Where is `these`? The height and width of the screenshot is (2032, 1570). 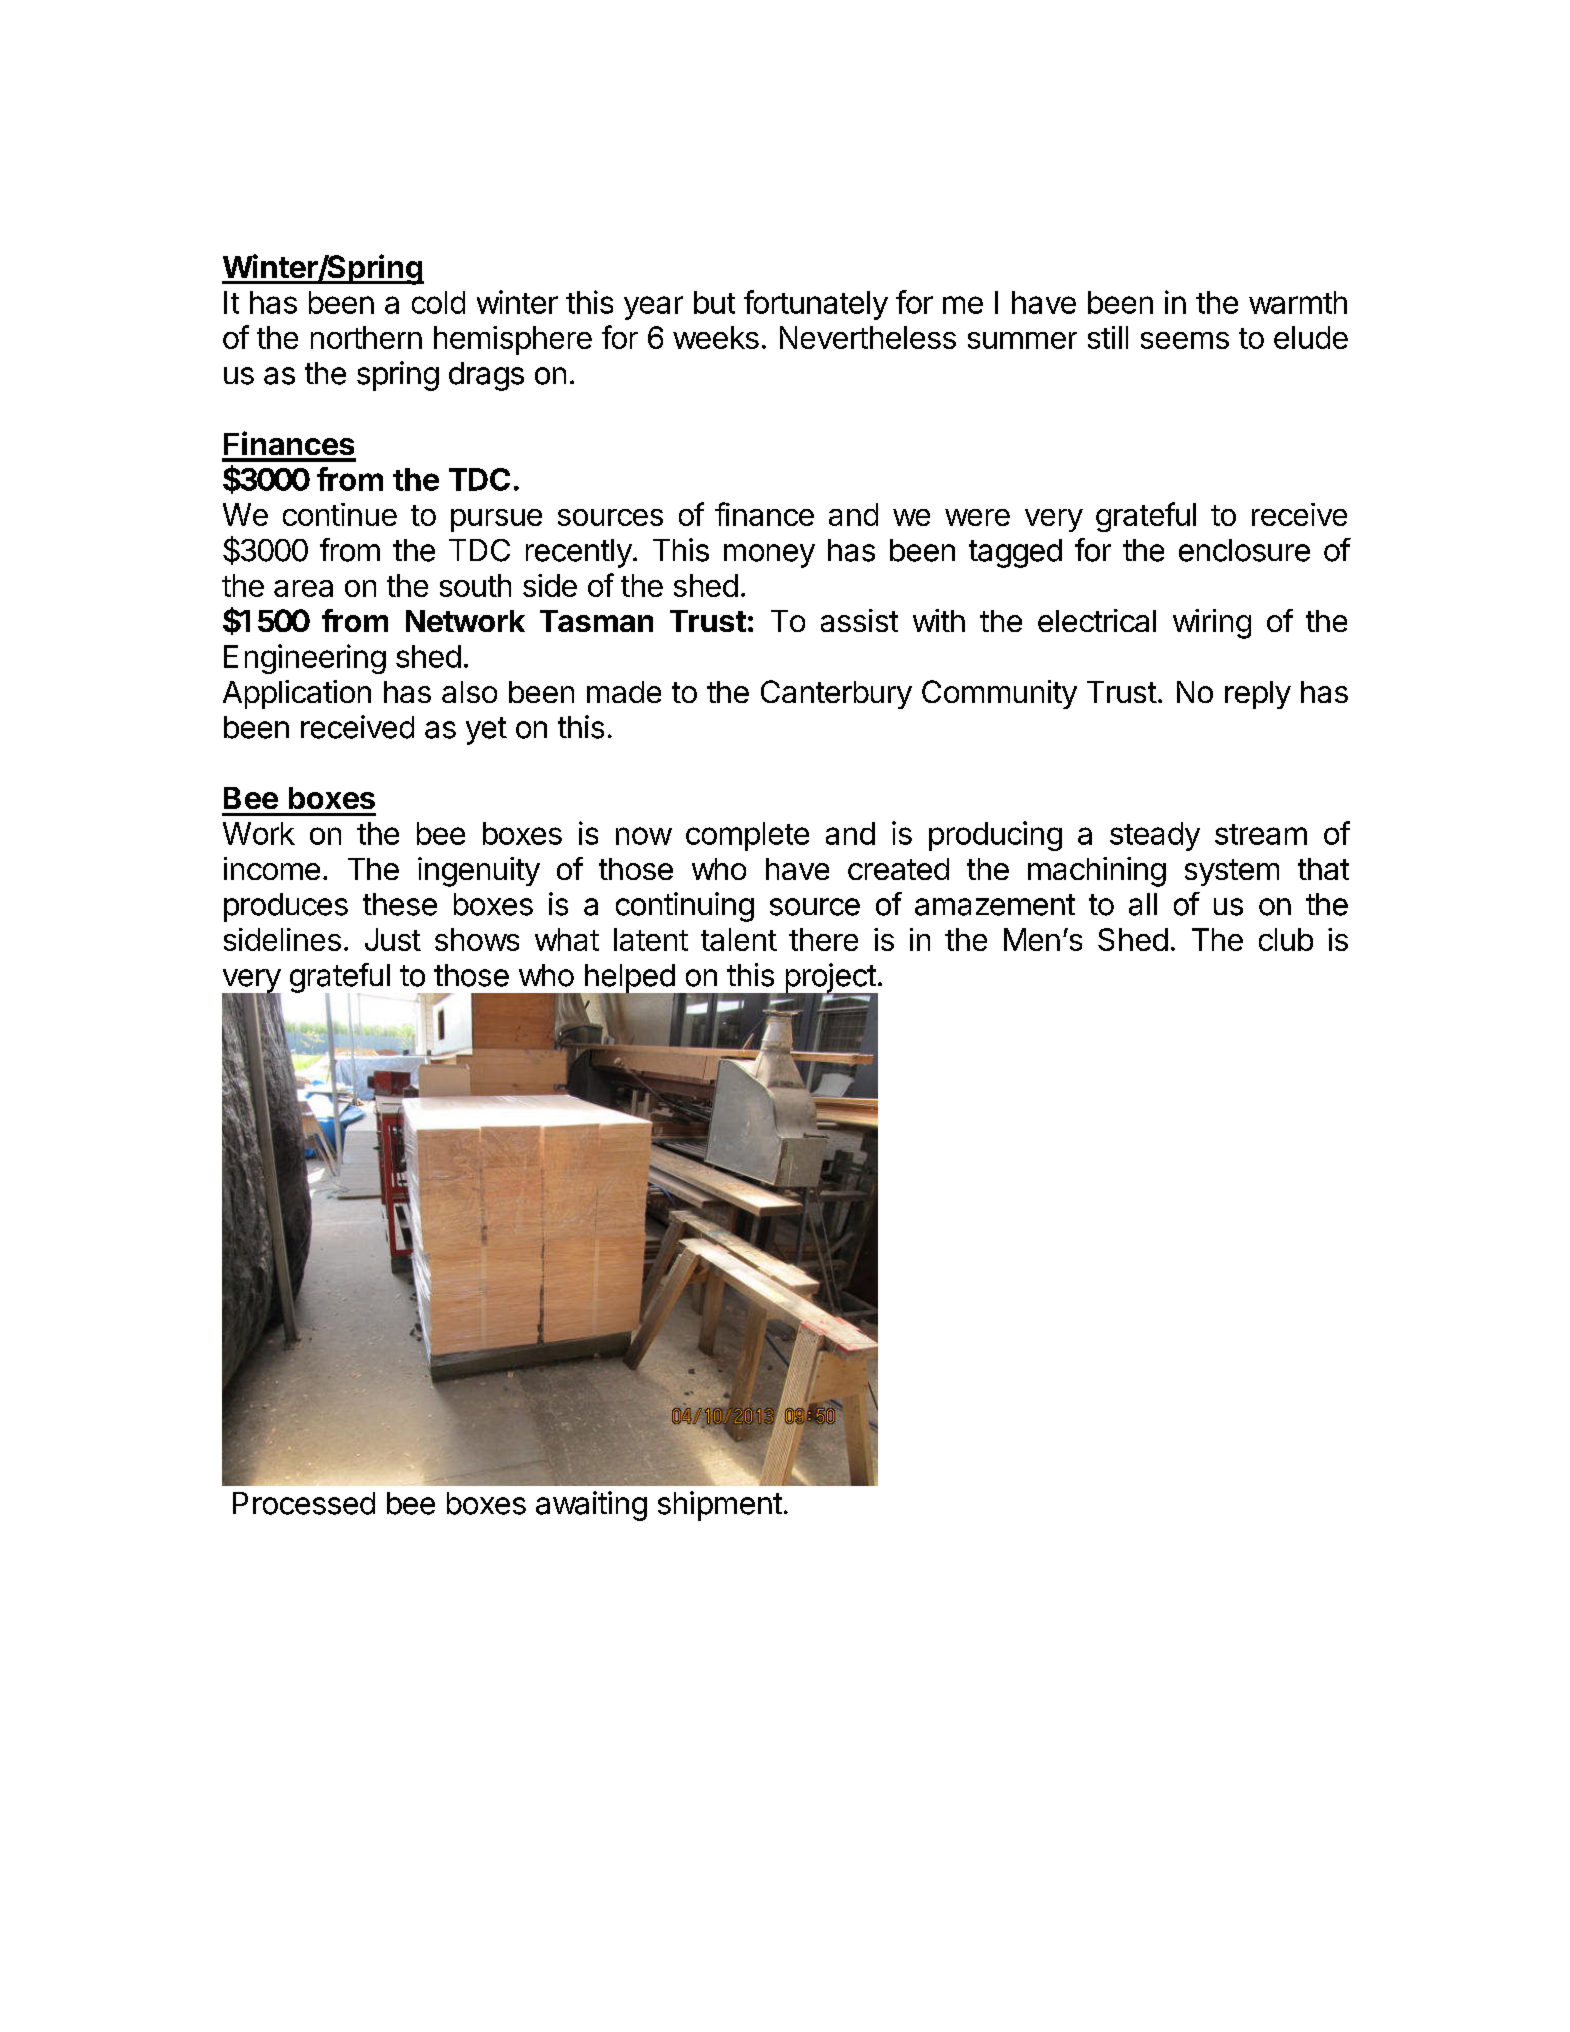 these is located at coordinates (400, 904).
